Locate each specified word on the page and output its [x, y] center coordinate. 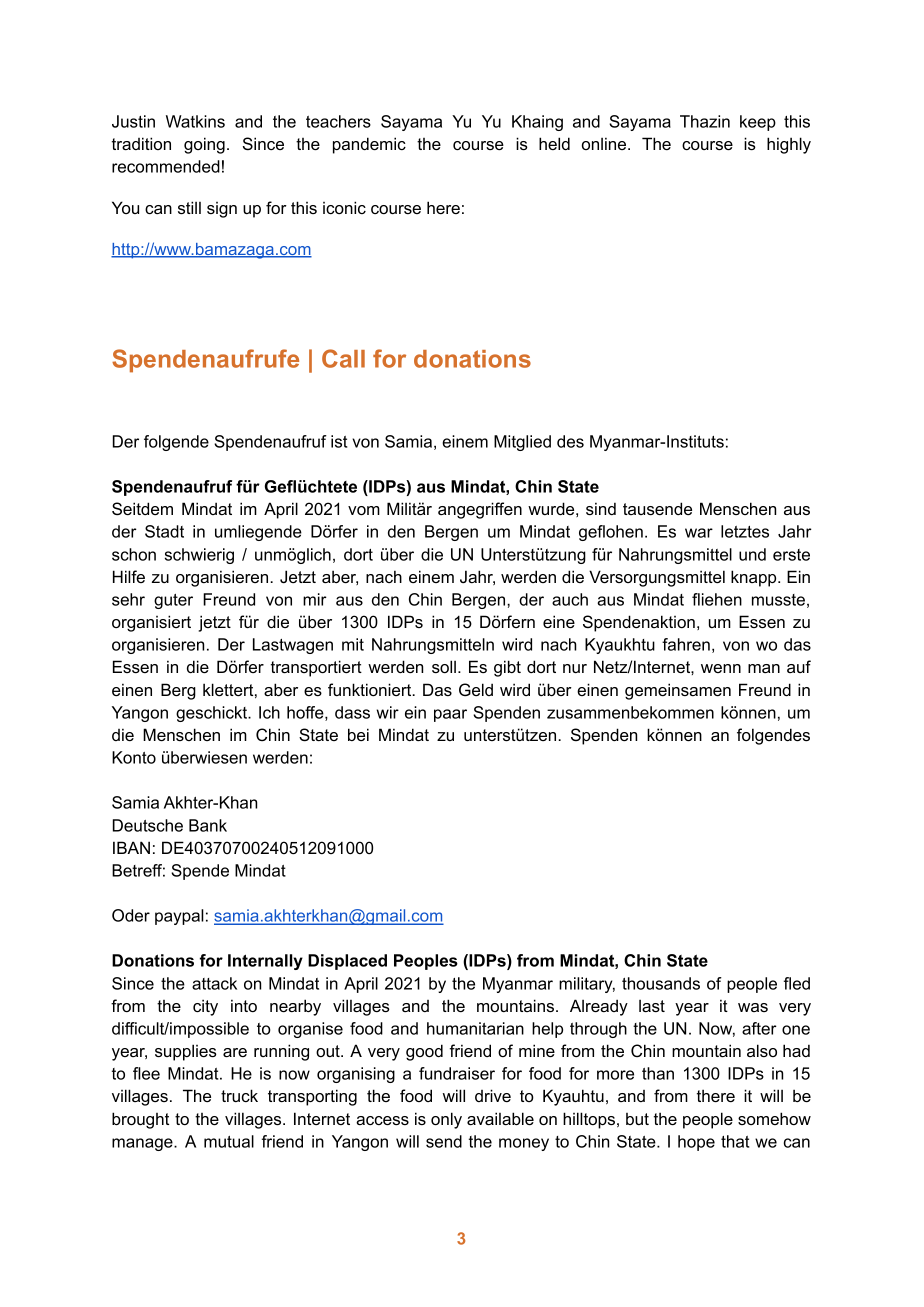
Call [343, 358]
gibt [507, 668]
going [204, 145]
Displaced [347, 962]
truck [239, 1095]
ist [339, 441]
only [446, 1120]
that [735, 1141]
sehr [128, 599]
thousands [661, 983]
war [699, 533]
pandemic [369, 145]
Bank [208, 825]
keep [758, 123]
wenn [721, 668]
